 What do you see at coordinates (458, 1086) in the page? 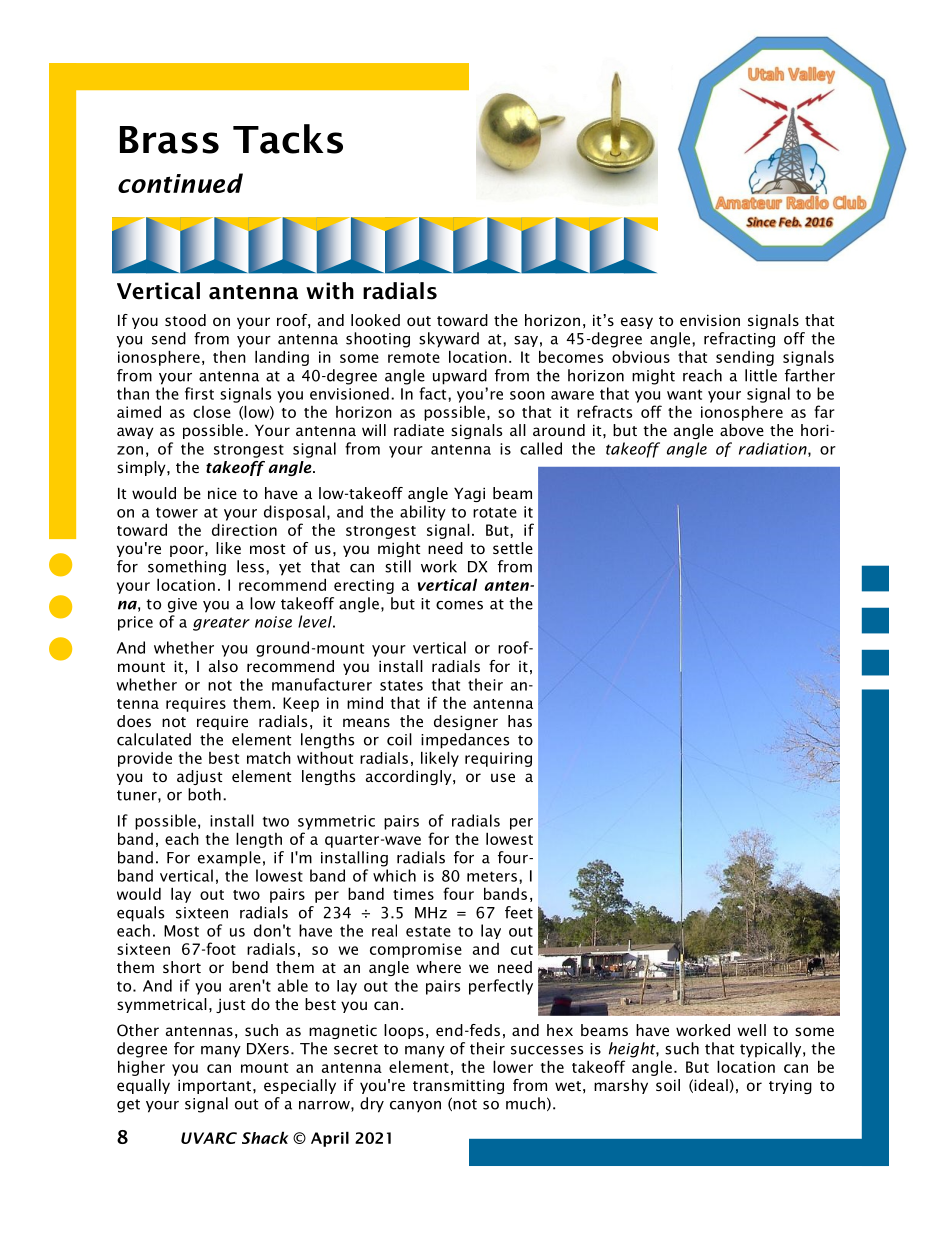
I see `transmitting` at bounding box center [458, 1086].
